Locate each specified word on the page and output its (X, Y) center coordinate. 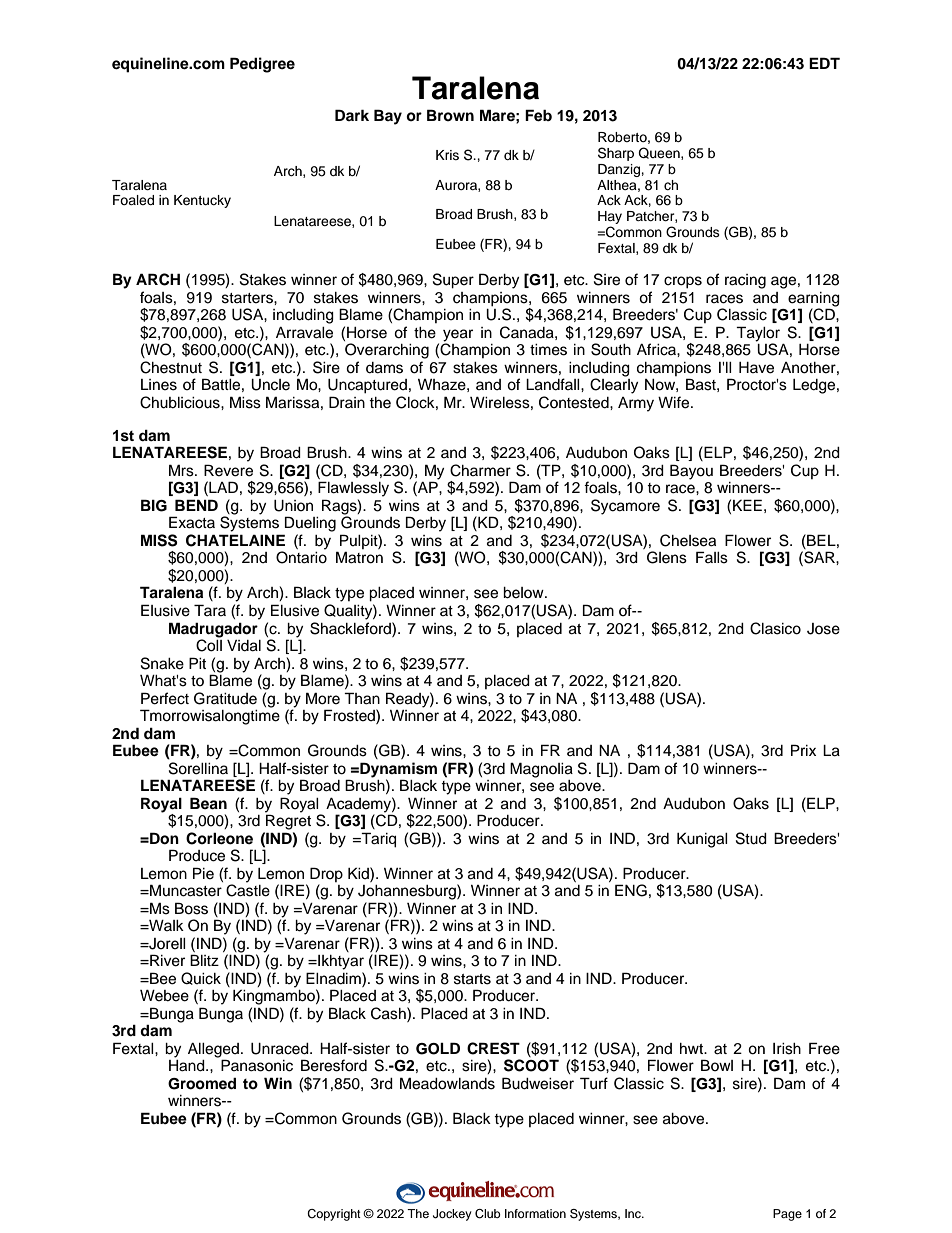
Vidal (244, 646)
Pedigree (262, 65)
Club (488, 1214)
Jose (823, 629)
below (524, 593)
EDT (824, 63)
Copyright (334, 1215)
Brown (450, 115)
